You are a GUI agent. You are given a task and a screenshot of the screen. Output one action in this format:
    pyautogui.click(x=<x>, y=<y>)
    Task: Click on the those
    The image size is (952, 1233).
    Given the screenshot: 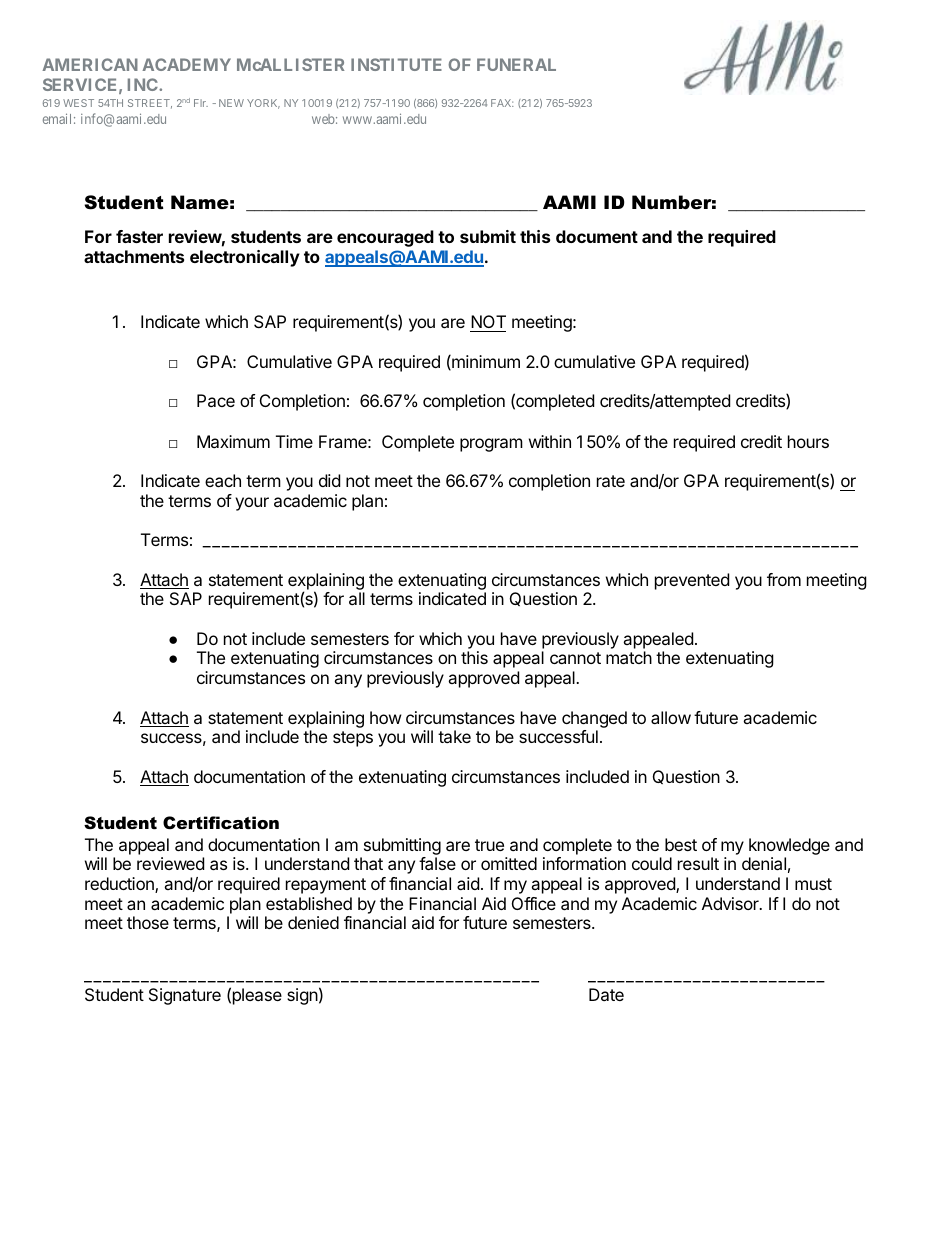 What is the action you would take?
    pyautogui.click(x=148, y=922)
